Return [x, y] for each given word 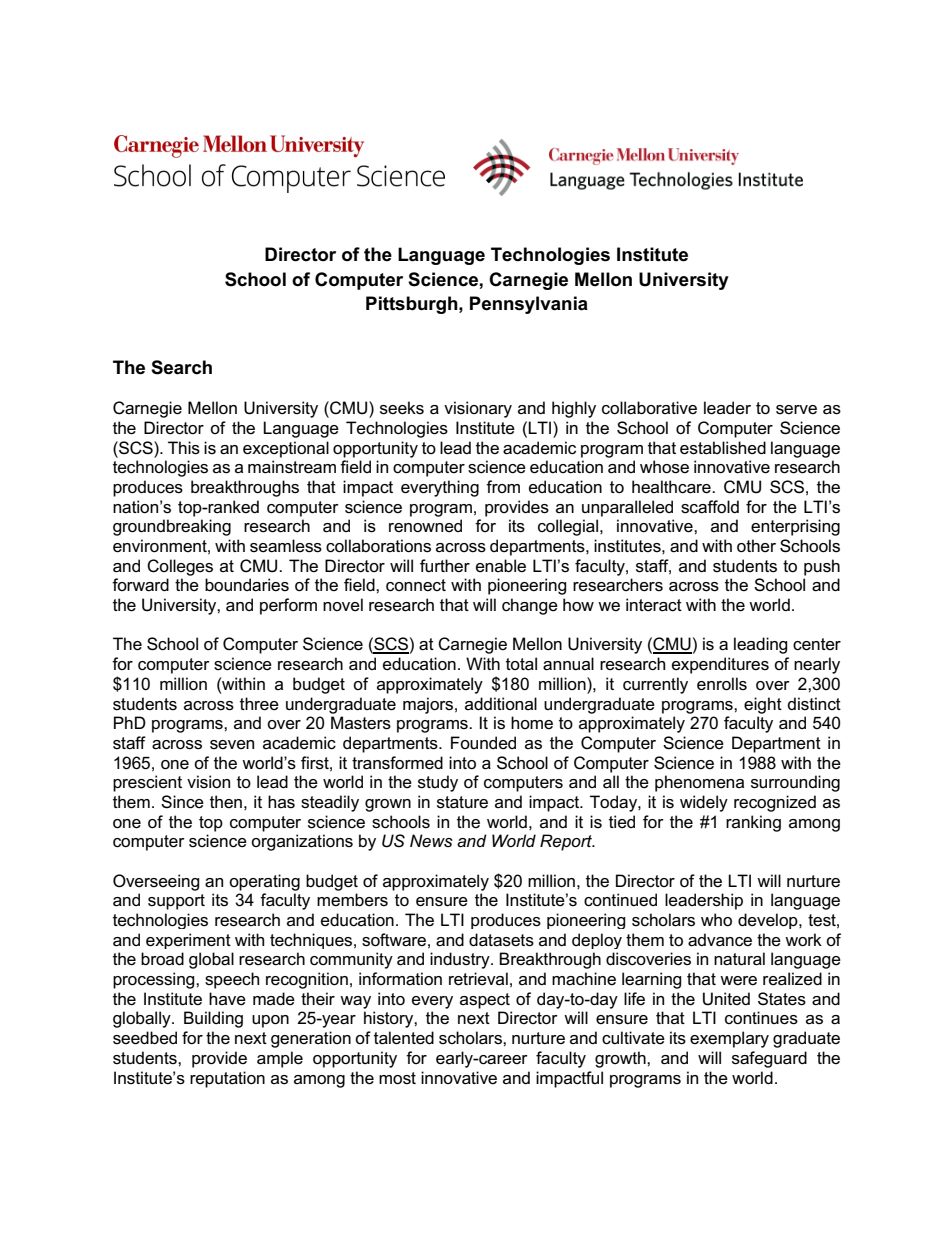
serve [796, 410]
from [503, 486]
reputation [227, 1079]
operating [264, 882]
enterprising [795, 527]
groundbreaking [172, 527]
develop [769, 921]
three [259, 704]
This [184, 448]
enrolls [722, 684]
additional [501, 703]
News [431, 840]
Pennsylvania [529, 305]
